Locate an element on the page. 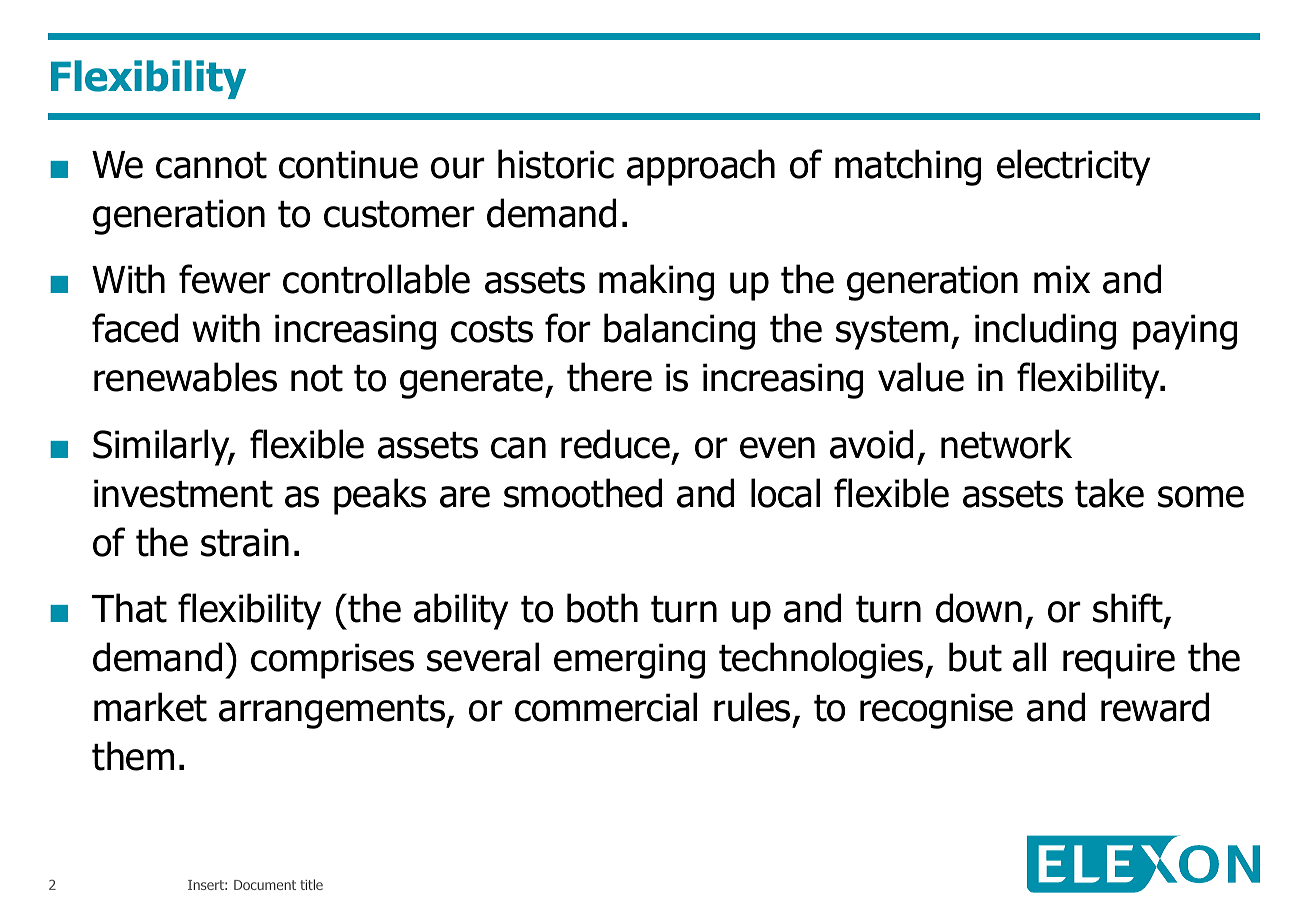 The image size is (1308, 924). reduce is located at coordinates (615, 444).
